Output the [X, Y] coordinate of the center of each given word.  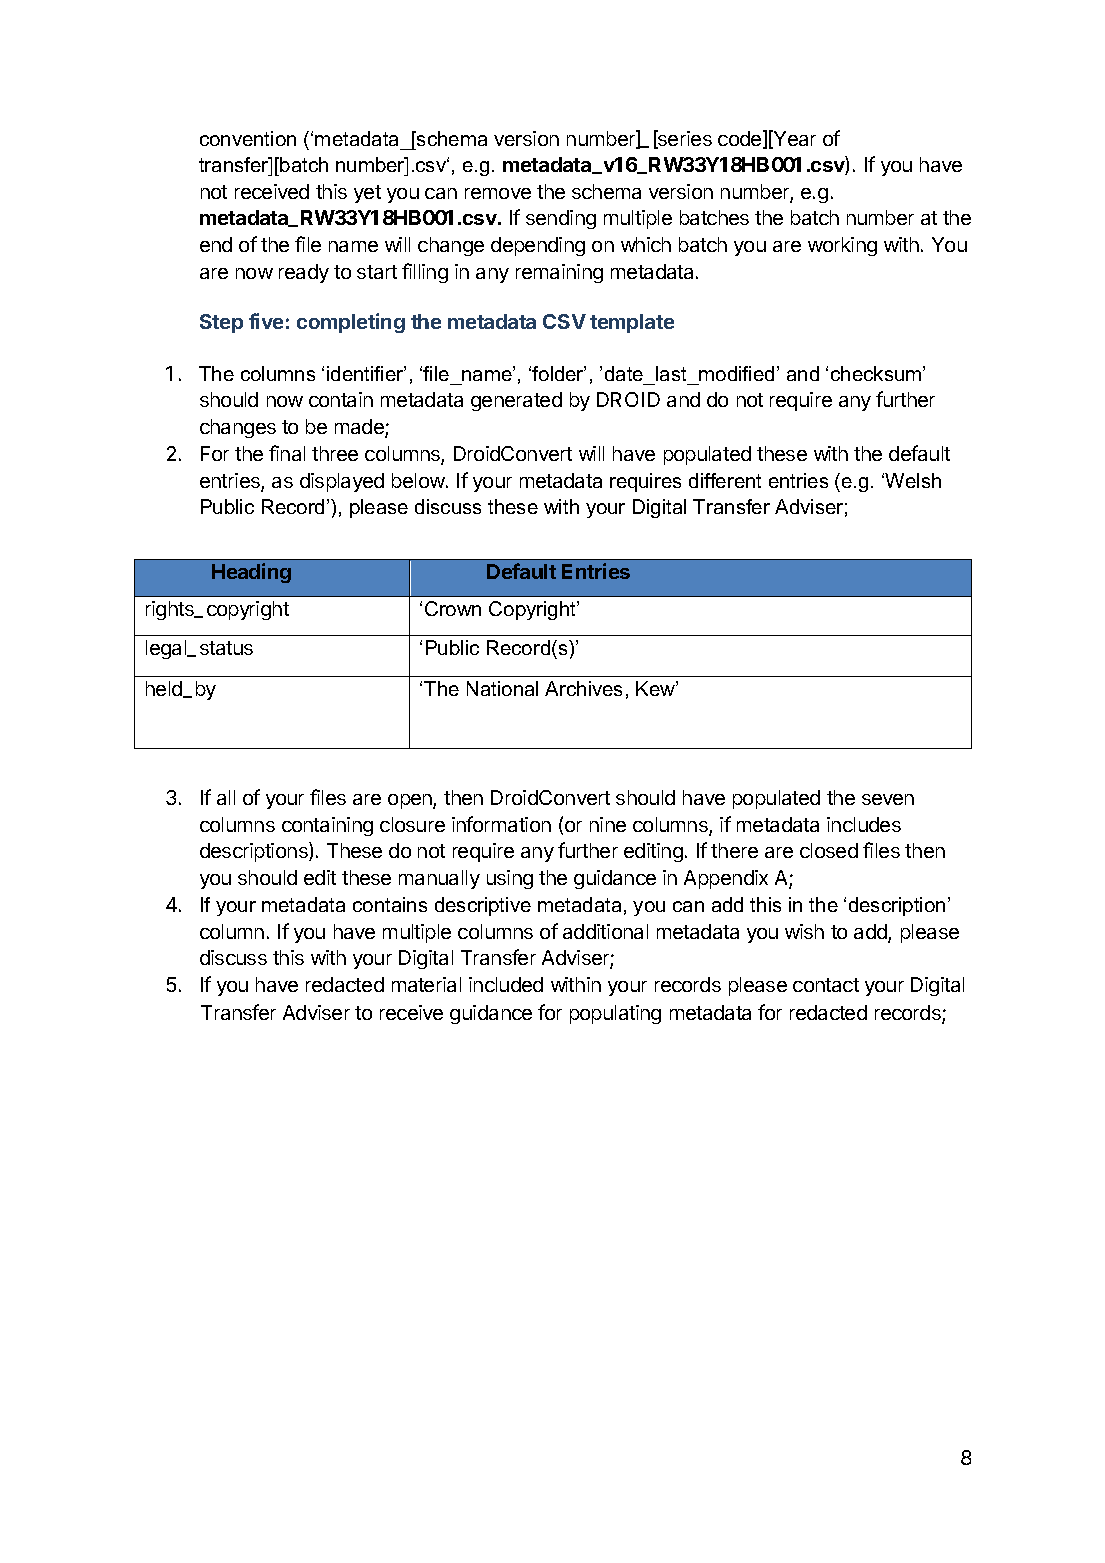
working [842, 246]
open [411, 801]
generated [516, 401]
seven [888, 799]
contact [826, 985]
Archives [583, 688]
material [426, 984]
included [506, 984]
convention [248, 138]
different [725, 480]
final [287, 453]
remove [498, 193]
